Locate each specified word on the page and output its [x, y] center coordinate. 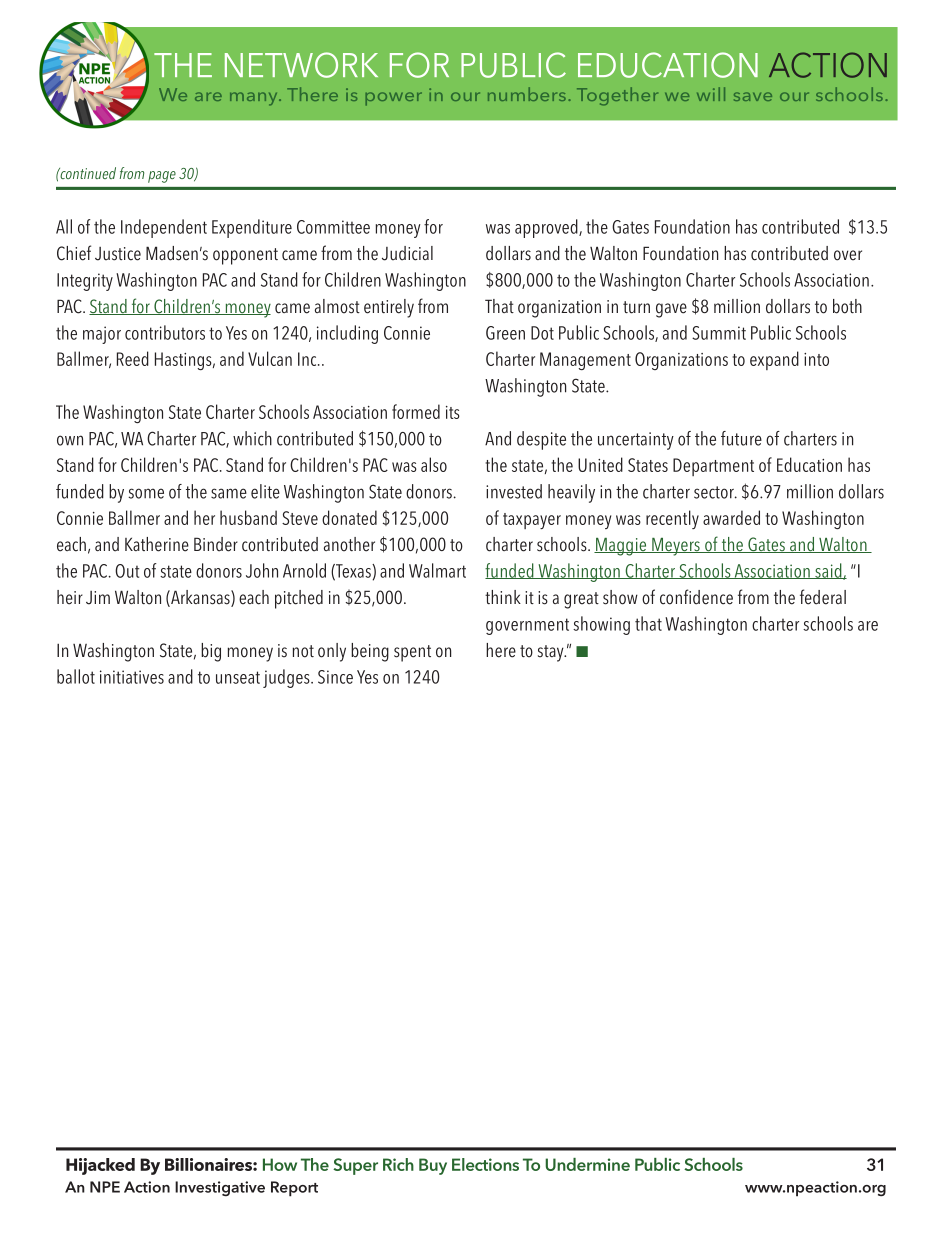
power [394, 99]
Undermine [587, 1164]
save [753, 96]
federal [823, 597]
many [255, 99]
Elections [485, 1164]
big [211, 652]
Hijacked [100, 1166]
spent [412, 653]
